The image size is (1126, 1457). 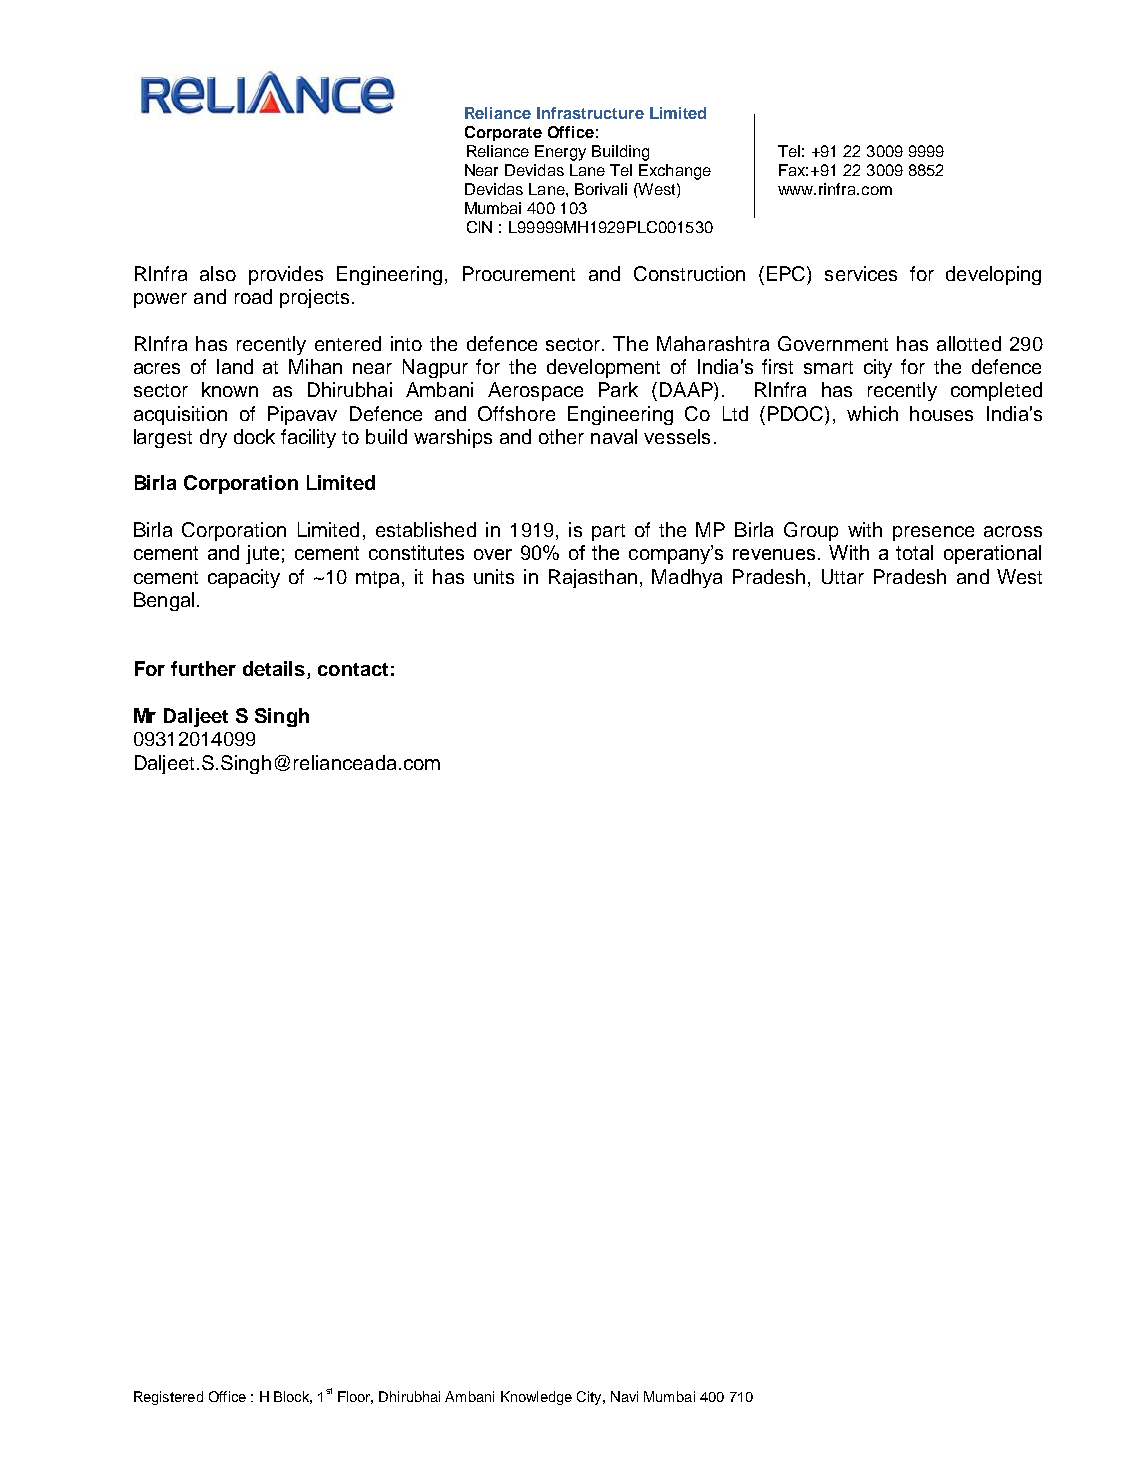 What do you see at coordinates (561, 436) in the image?
I see `other` at bounding box center [561, 436].
